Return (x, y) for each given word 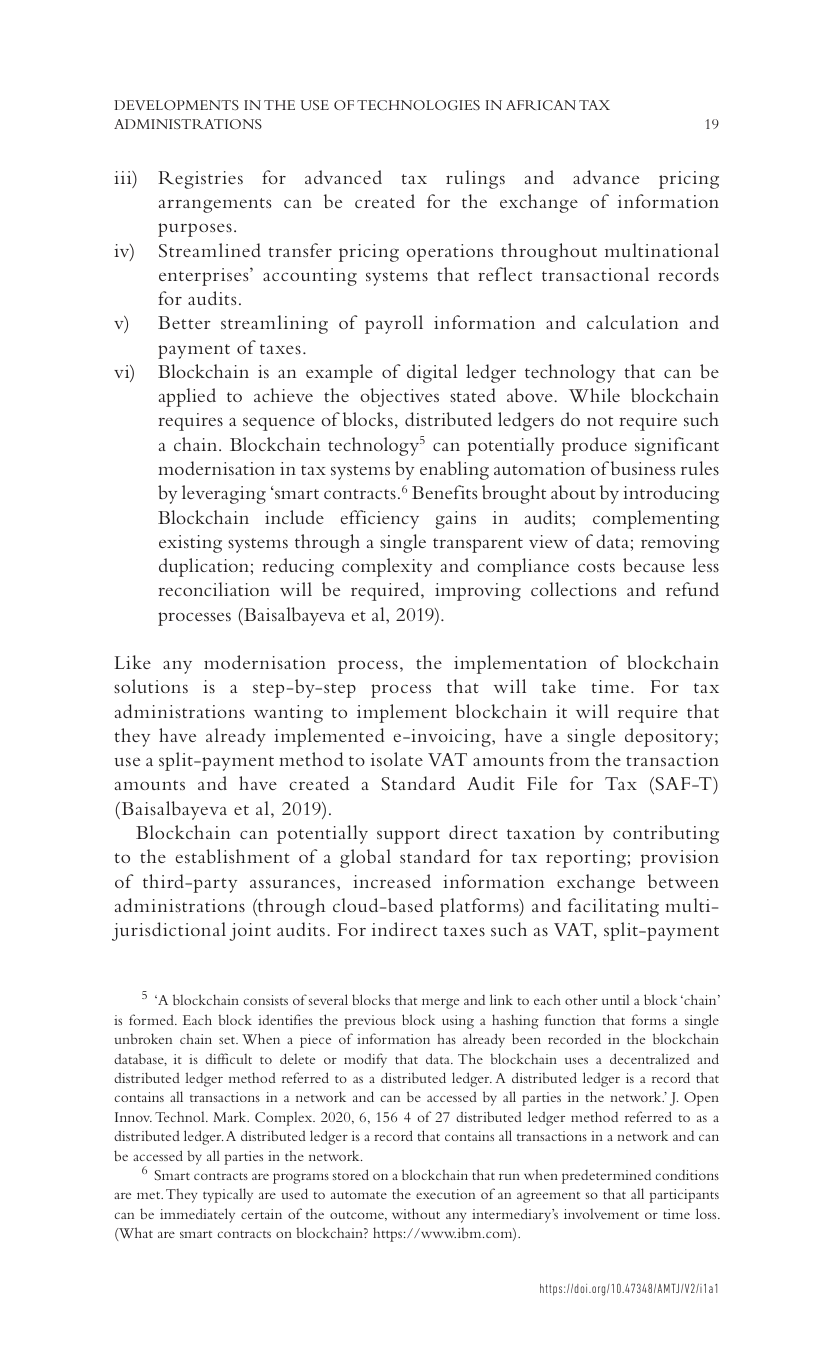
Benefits (444, 492)
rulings (475, 179)
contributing (666, 834)
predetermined (606, 1177)
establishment (233, 856)
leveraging (224, 494)
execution (445, 1194)
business (643, 468)
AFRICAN (541, 105)
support (408, 836)
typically (228, 1195)
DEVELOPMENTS (176, 105)
